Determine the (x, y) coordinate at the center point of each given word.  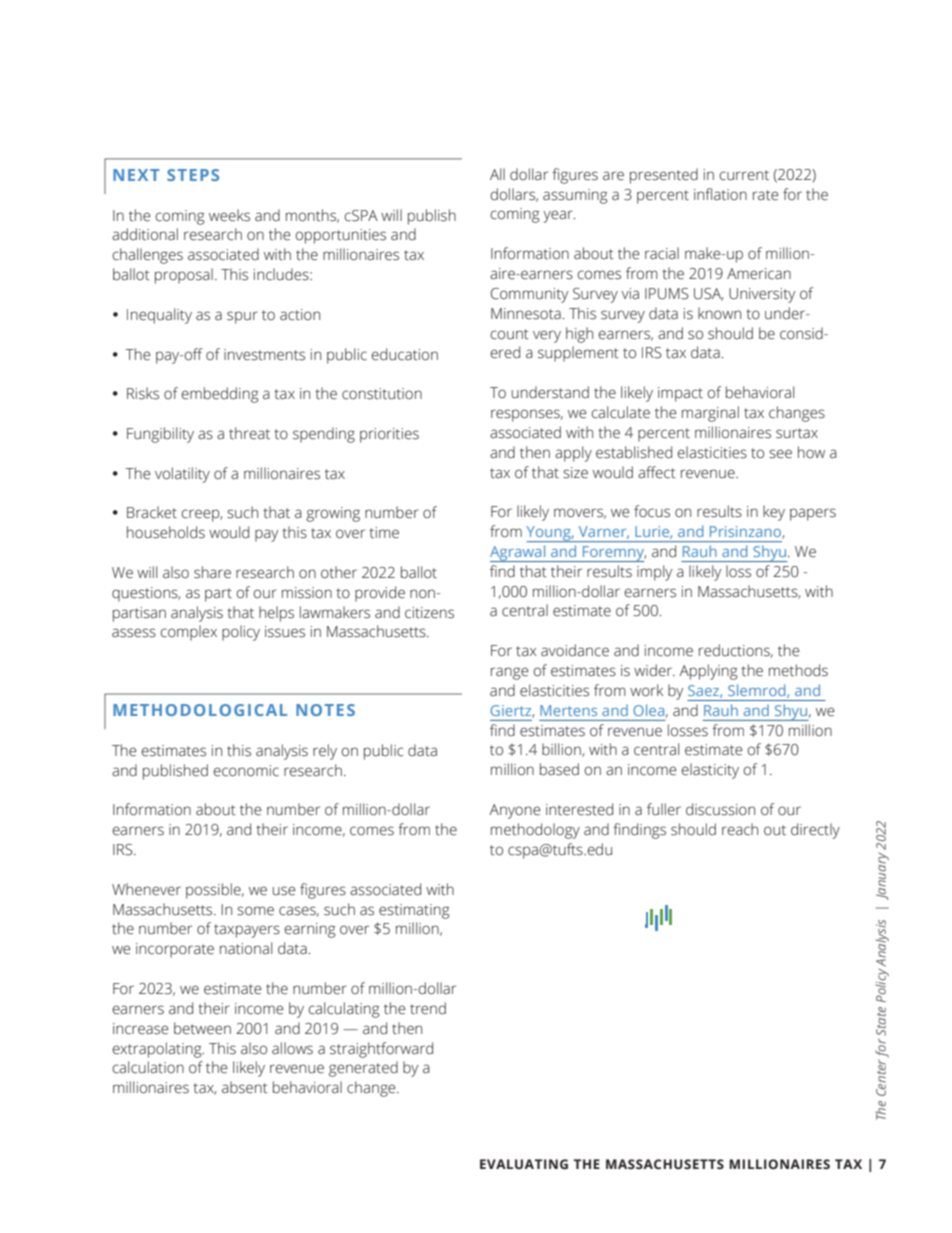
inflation (720, 194)
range (510, 673)
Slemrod (758, 691)
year (559, 216)
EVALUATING (524, 1164)
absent (244, 1087)
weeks (229, 215)
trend (428, 1008)
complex (189, 633)
